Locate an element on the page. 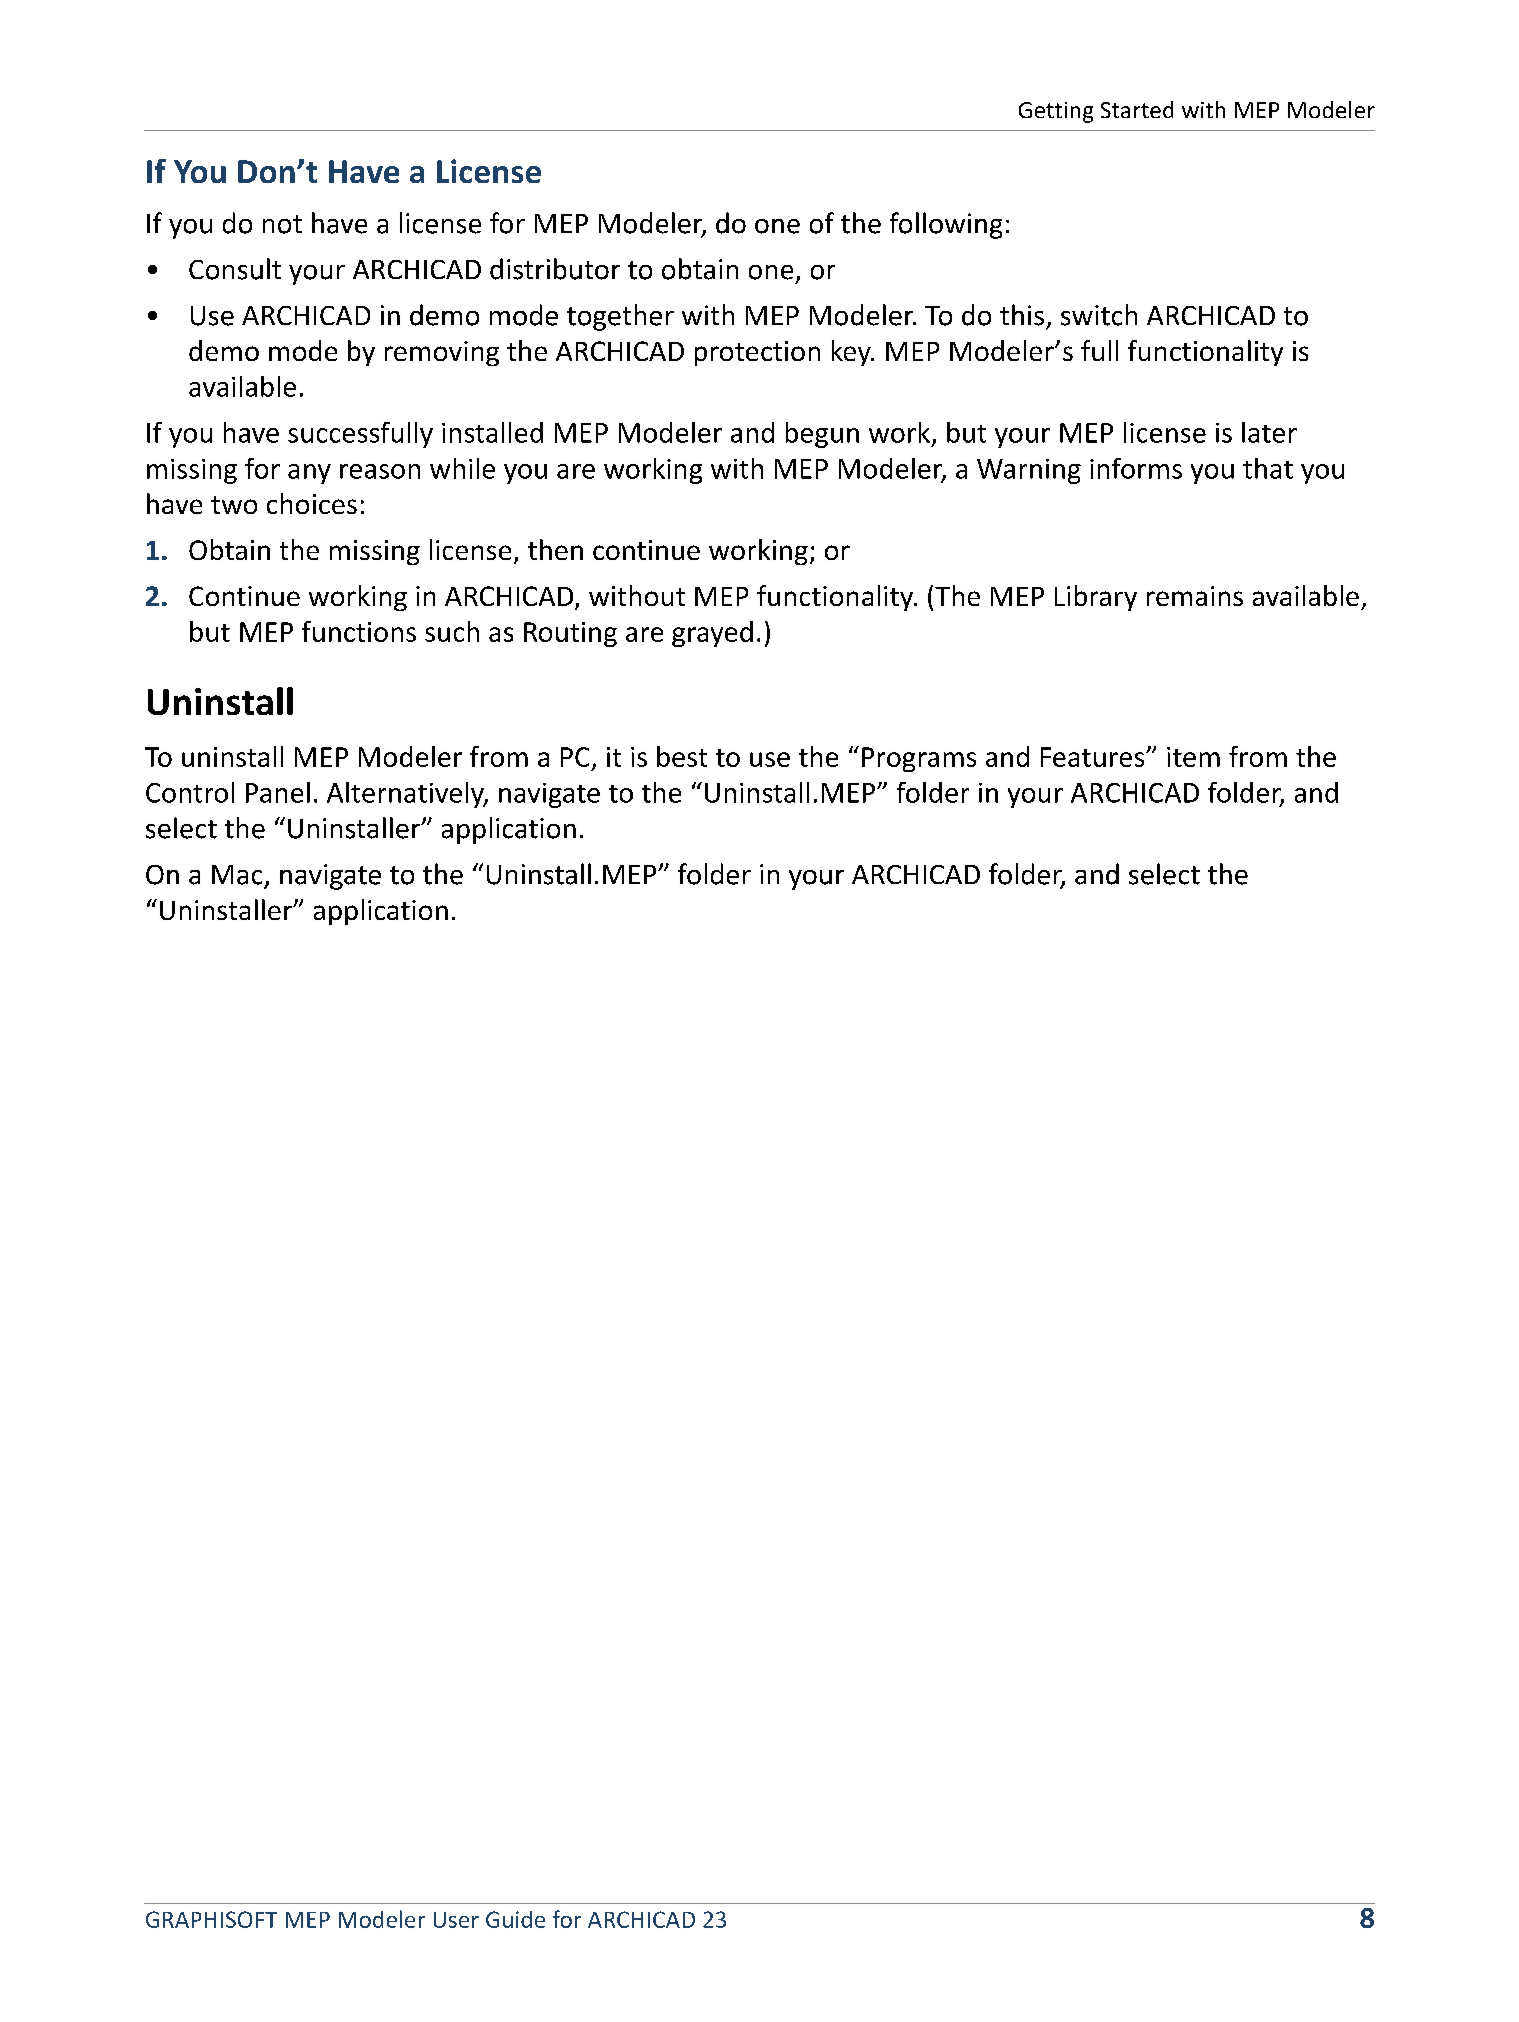 The width and height of the image is (1519, 2022). Features is located at coordinates (1094, 757).
